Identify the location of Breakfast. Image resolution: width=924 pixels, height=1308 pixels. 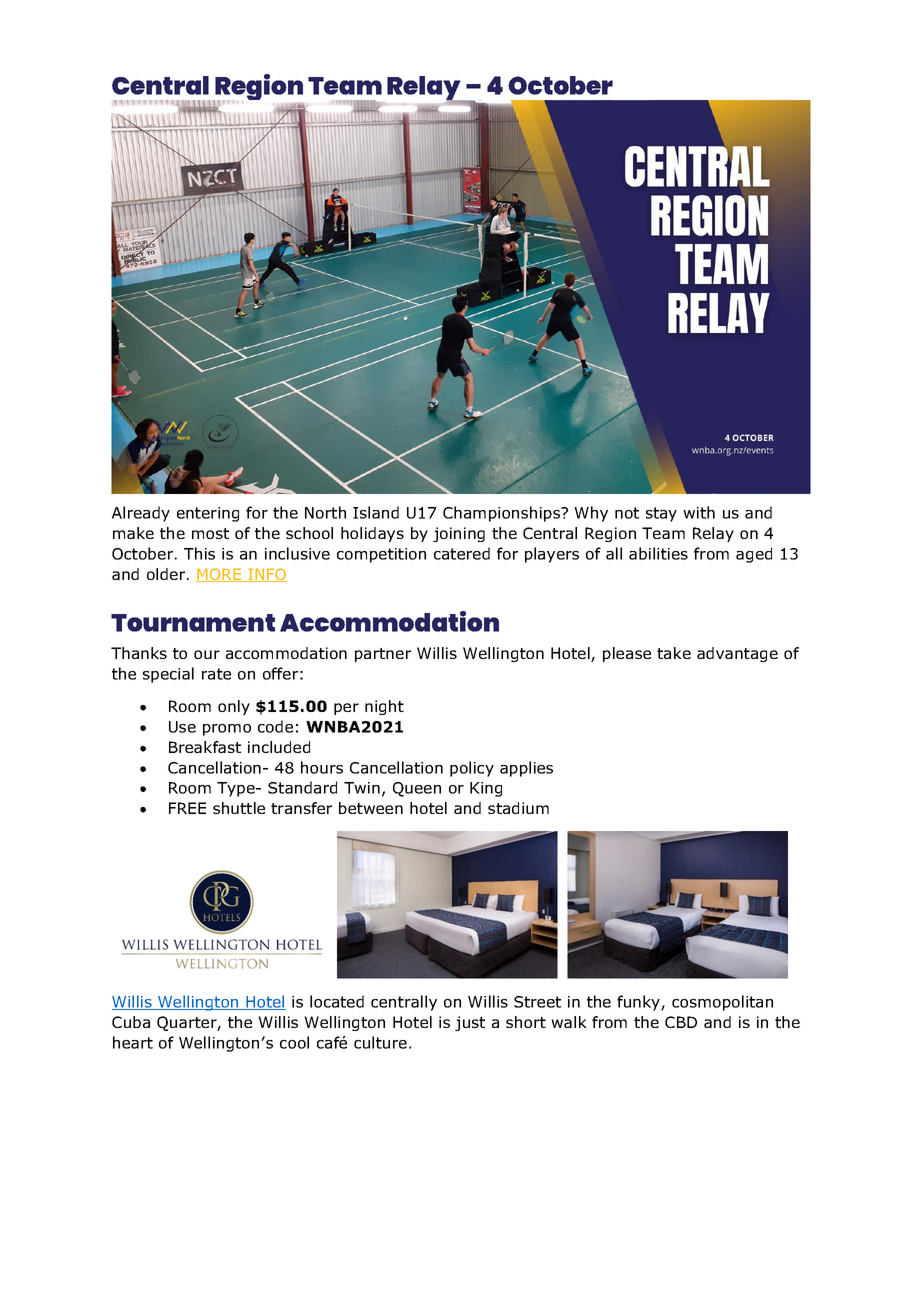
(205, 747).
